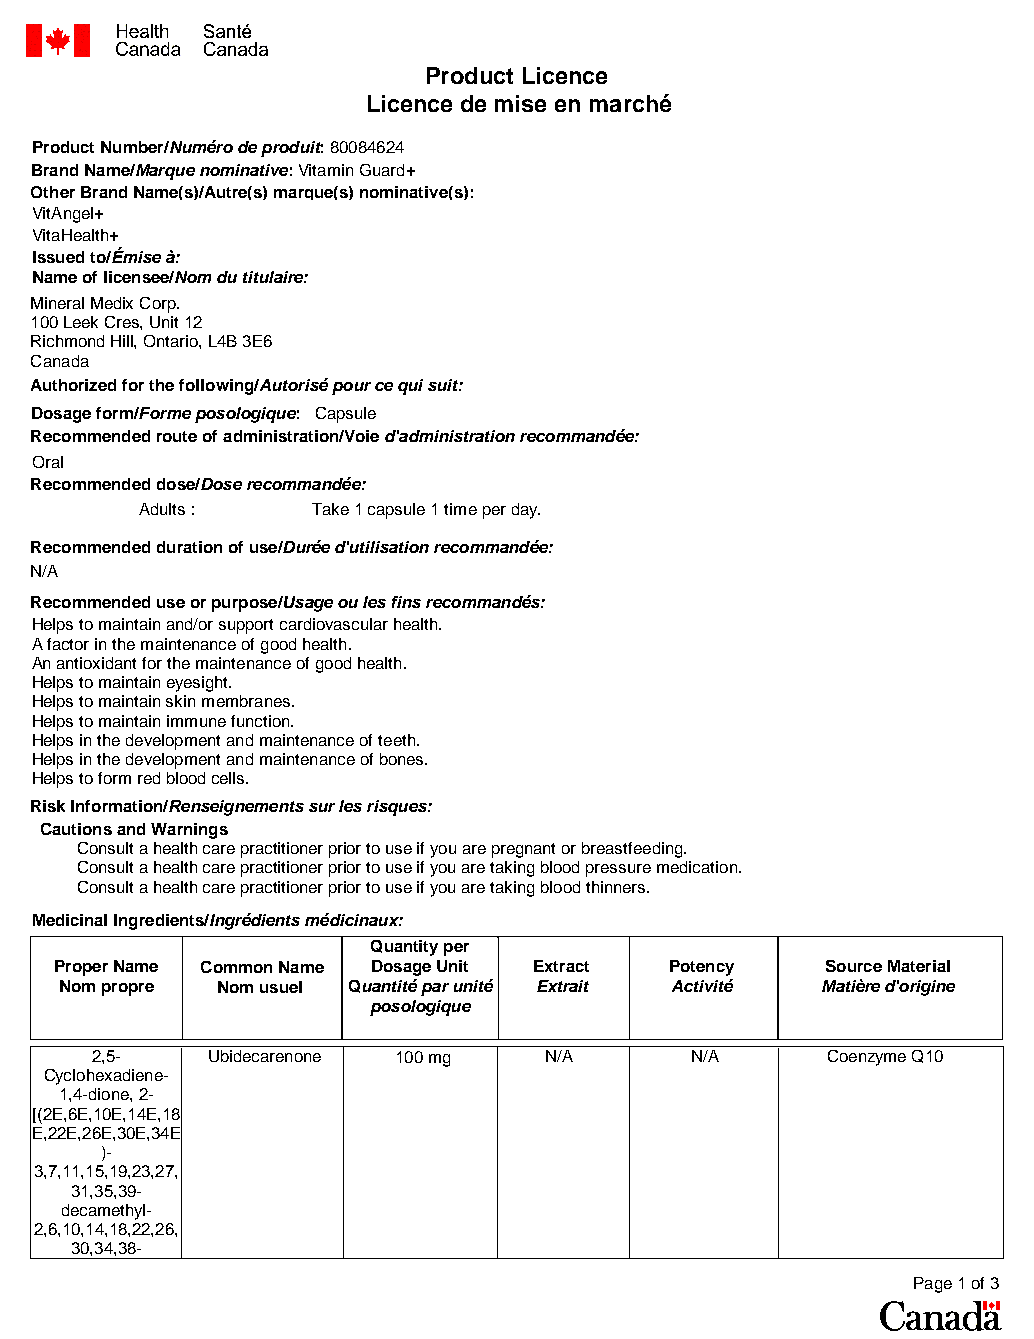 The width and height of the screenshot is (1034, 1339). I want to click on Guard, so click(382, 170).
